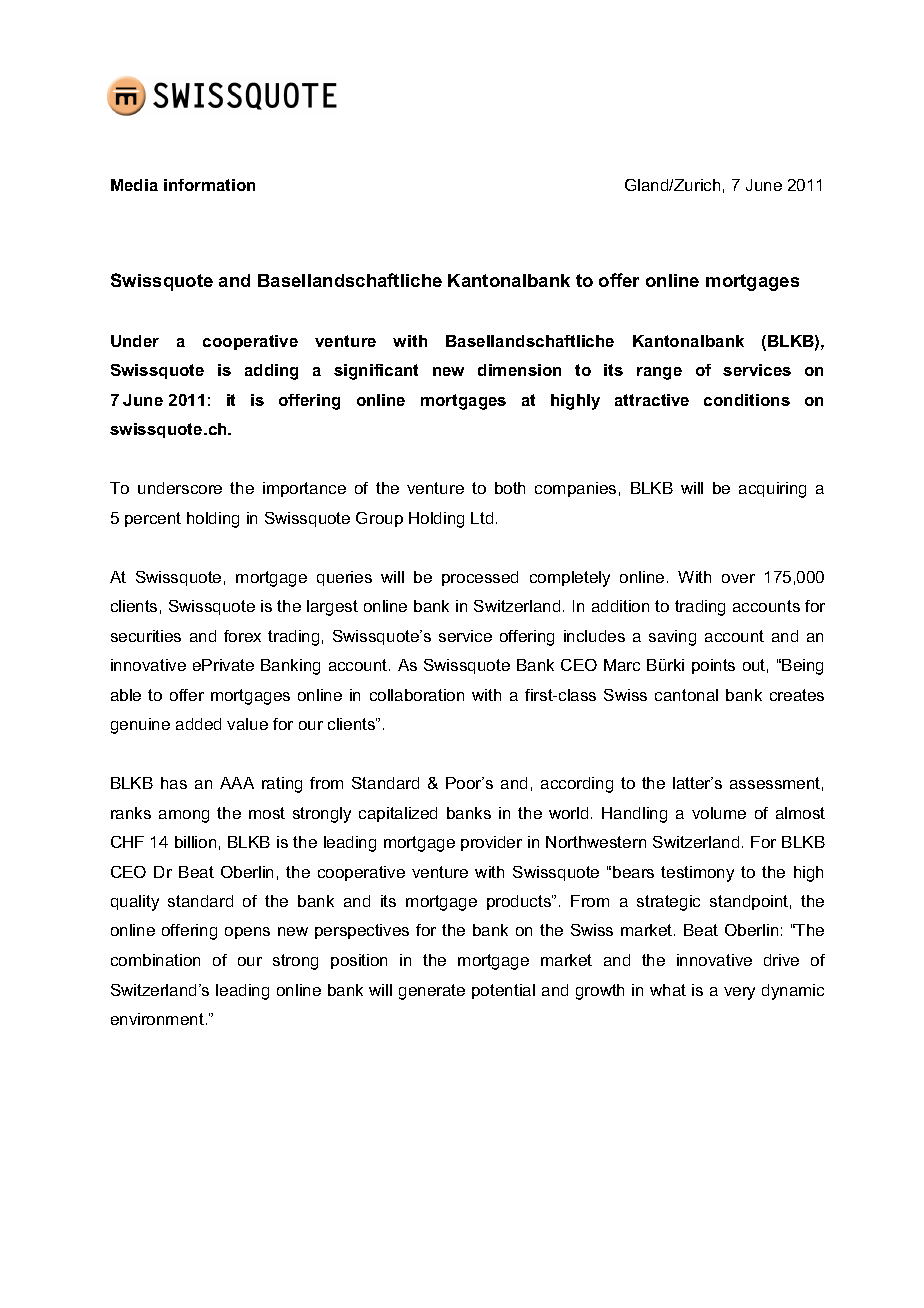 The height and width of the document is (1308, 924). I want to click on conditions, so click(747, 400).
